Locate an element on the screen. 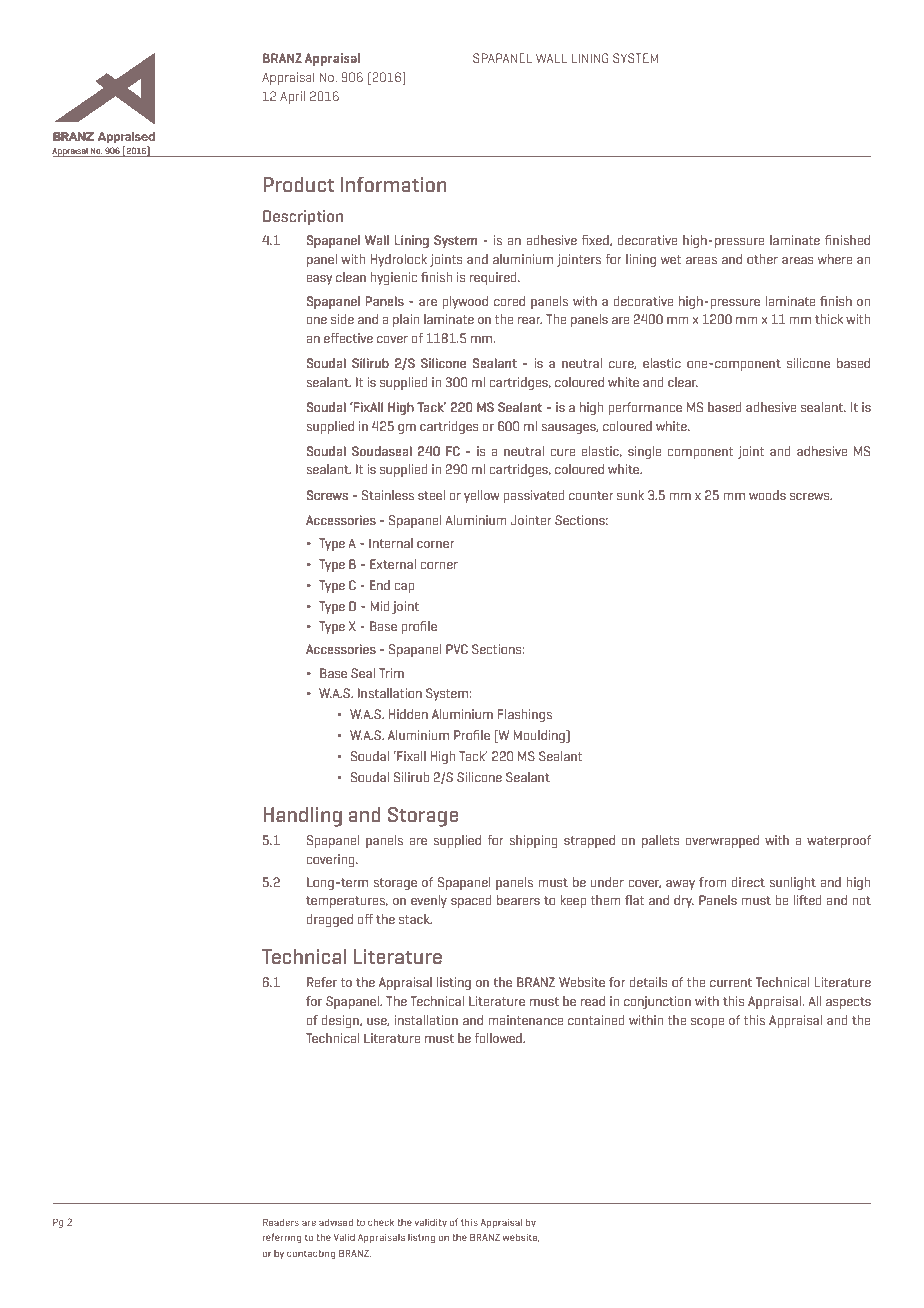 Image resolution: width=924 pixels, height=1308 pixels. sunlight is located at coordinates (792, 883).
